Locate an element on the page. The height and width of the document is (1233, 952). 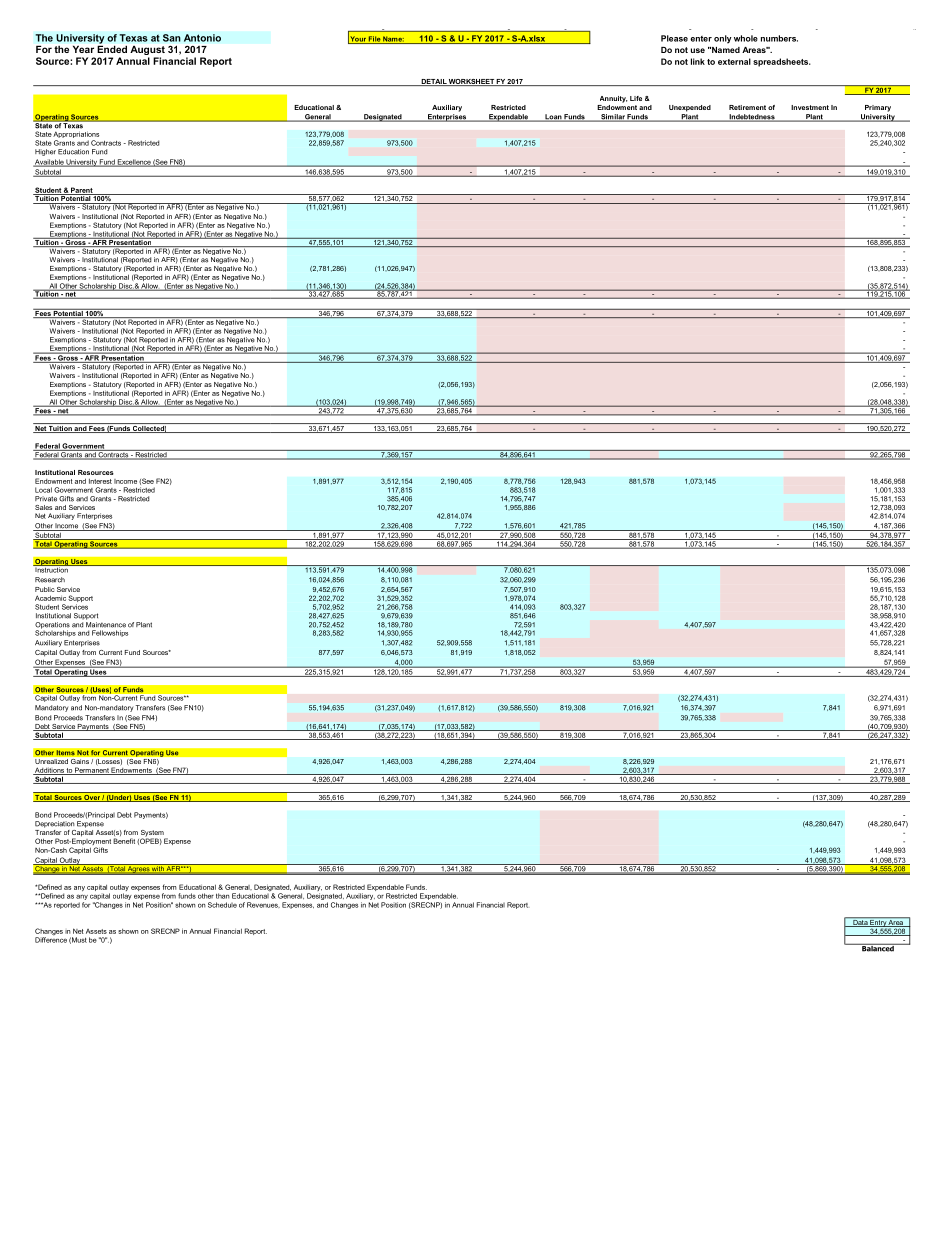
Operations is located at coordinates (52, 626).
